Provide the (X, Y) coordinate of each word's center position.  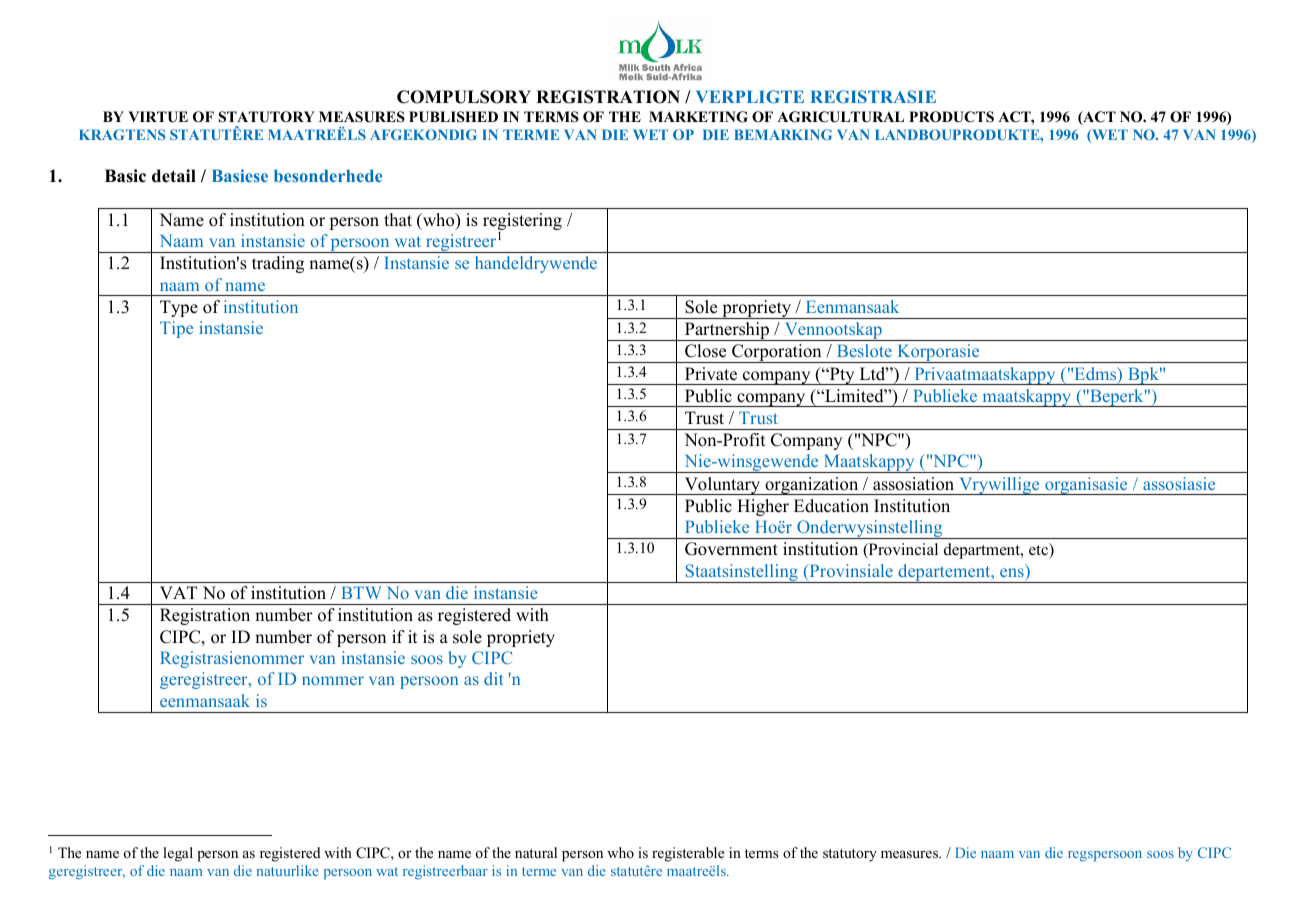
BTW (361, 592)
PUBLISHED (453, 117)
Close (705, 351)
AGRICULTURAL (840, 117)
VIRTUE (158, 117)
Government (731, 549)
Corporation (777, 353)
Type (179, 308)
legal (178, 854)
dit (493, 678)
